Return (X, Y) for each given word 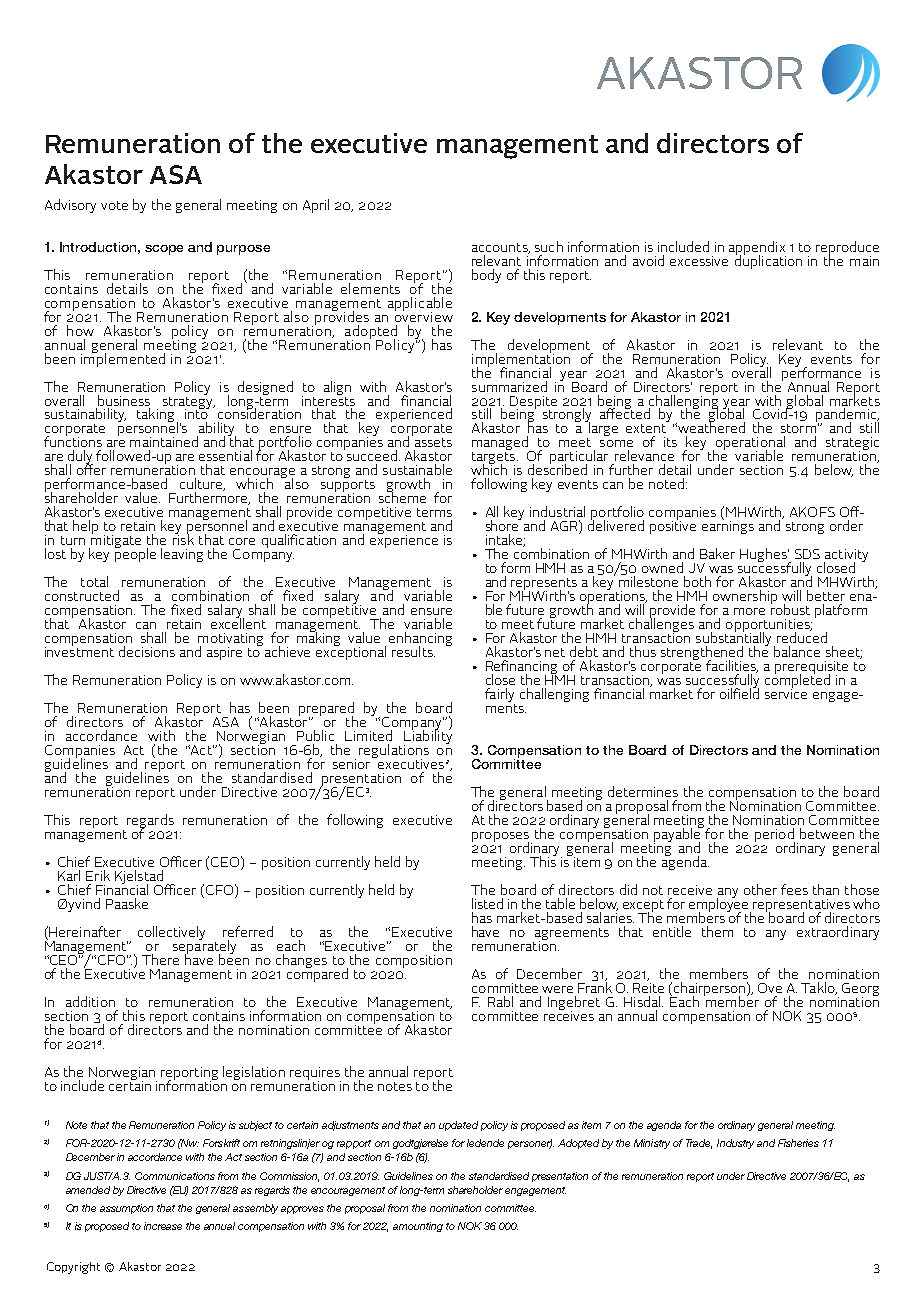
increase (163, 1226)
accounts (501, 248)
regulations (394, 752)
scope (164, 250)
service (786, 692)
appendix (757, 249)
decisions (147, 651)
